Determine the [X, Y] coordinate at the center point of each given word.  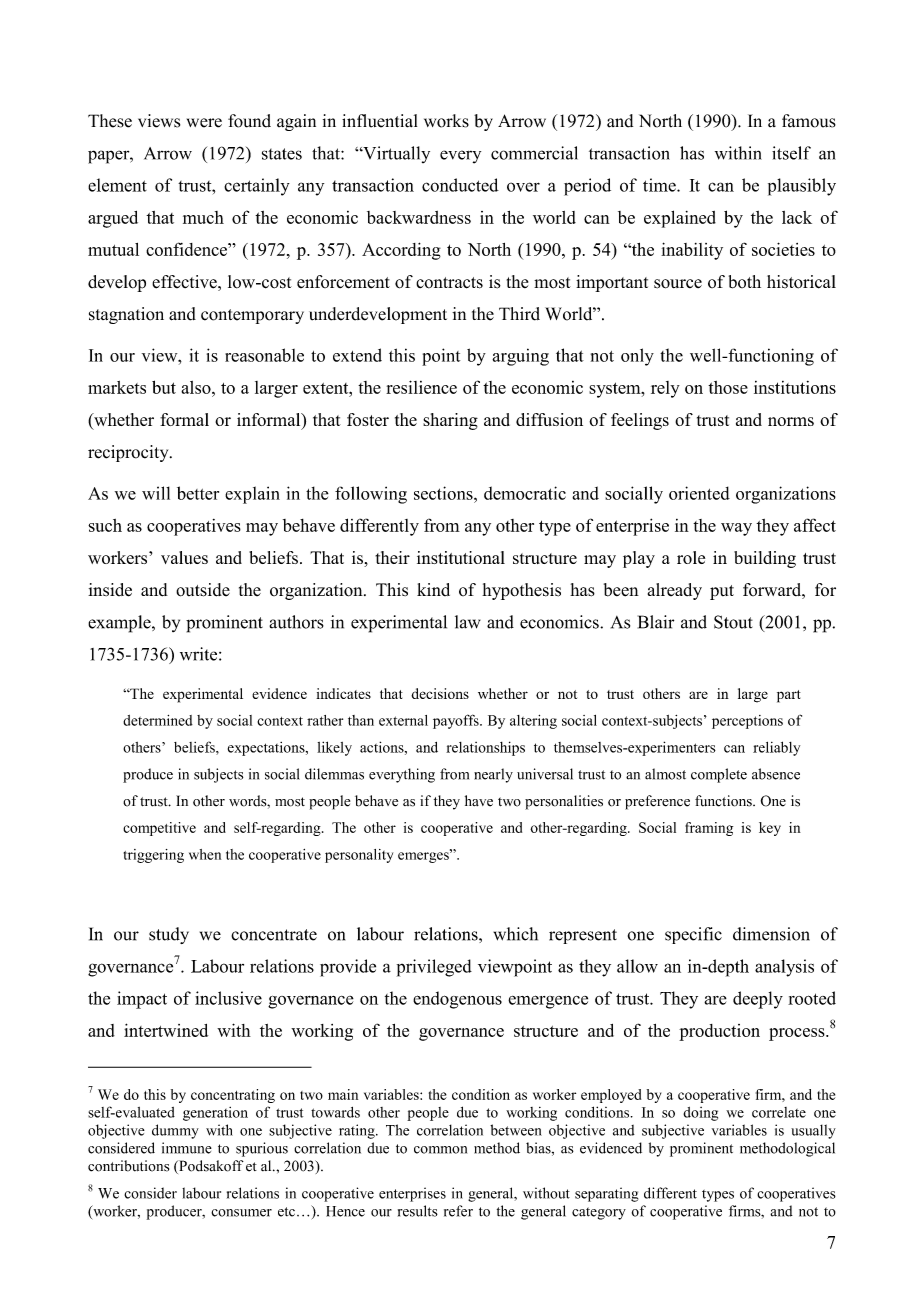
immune [187, 1148]
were [204, 123]
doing [700, 1114]
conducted [460, 185]
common [440, 1150]
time [660, 185]
